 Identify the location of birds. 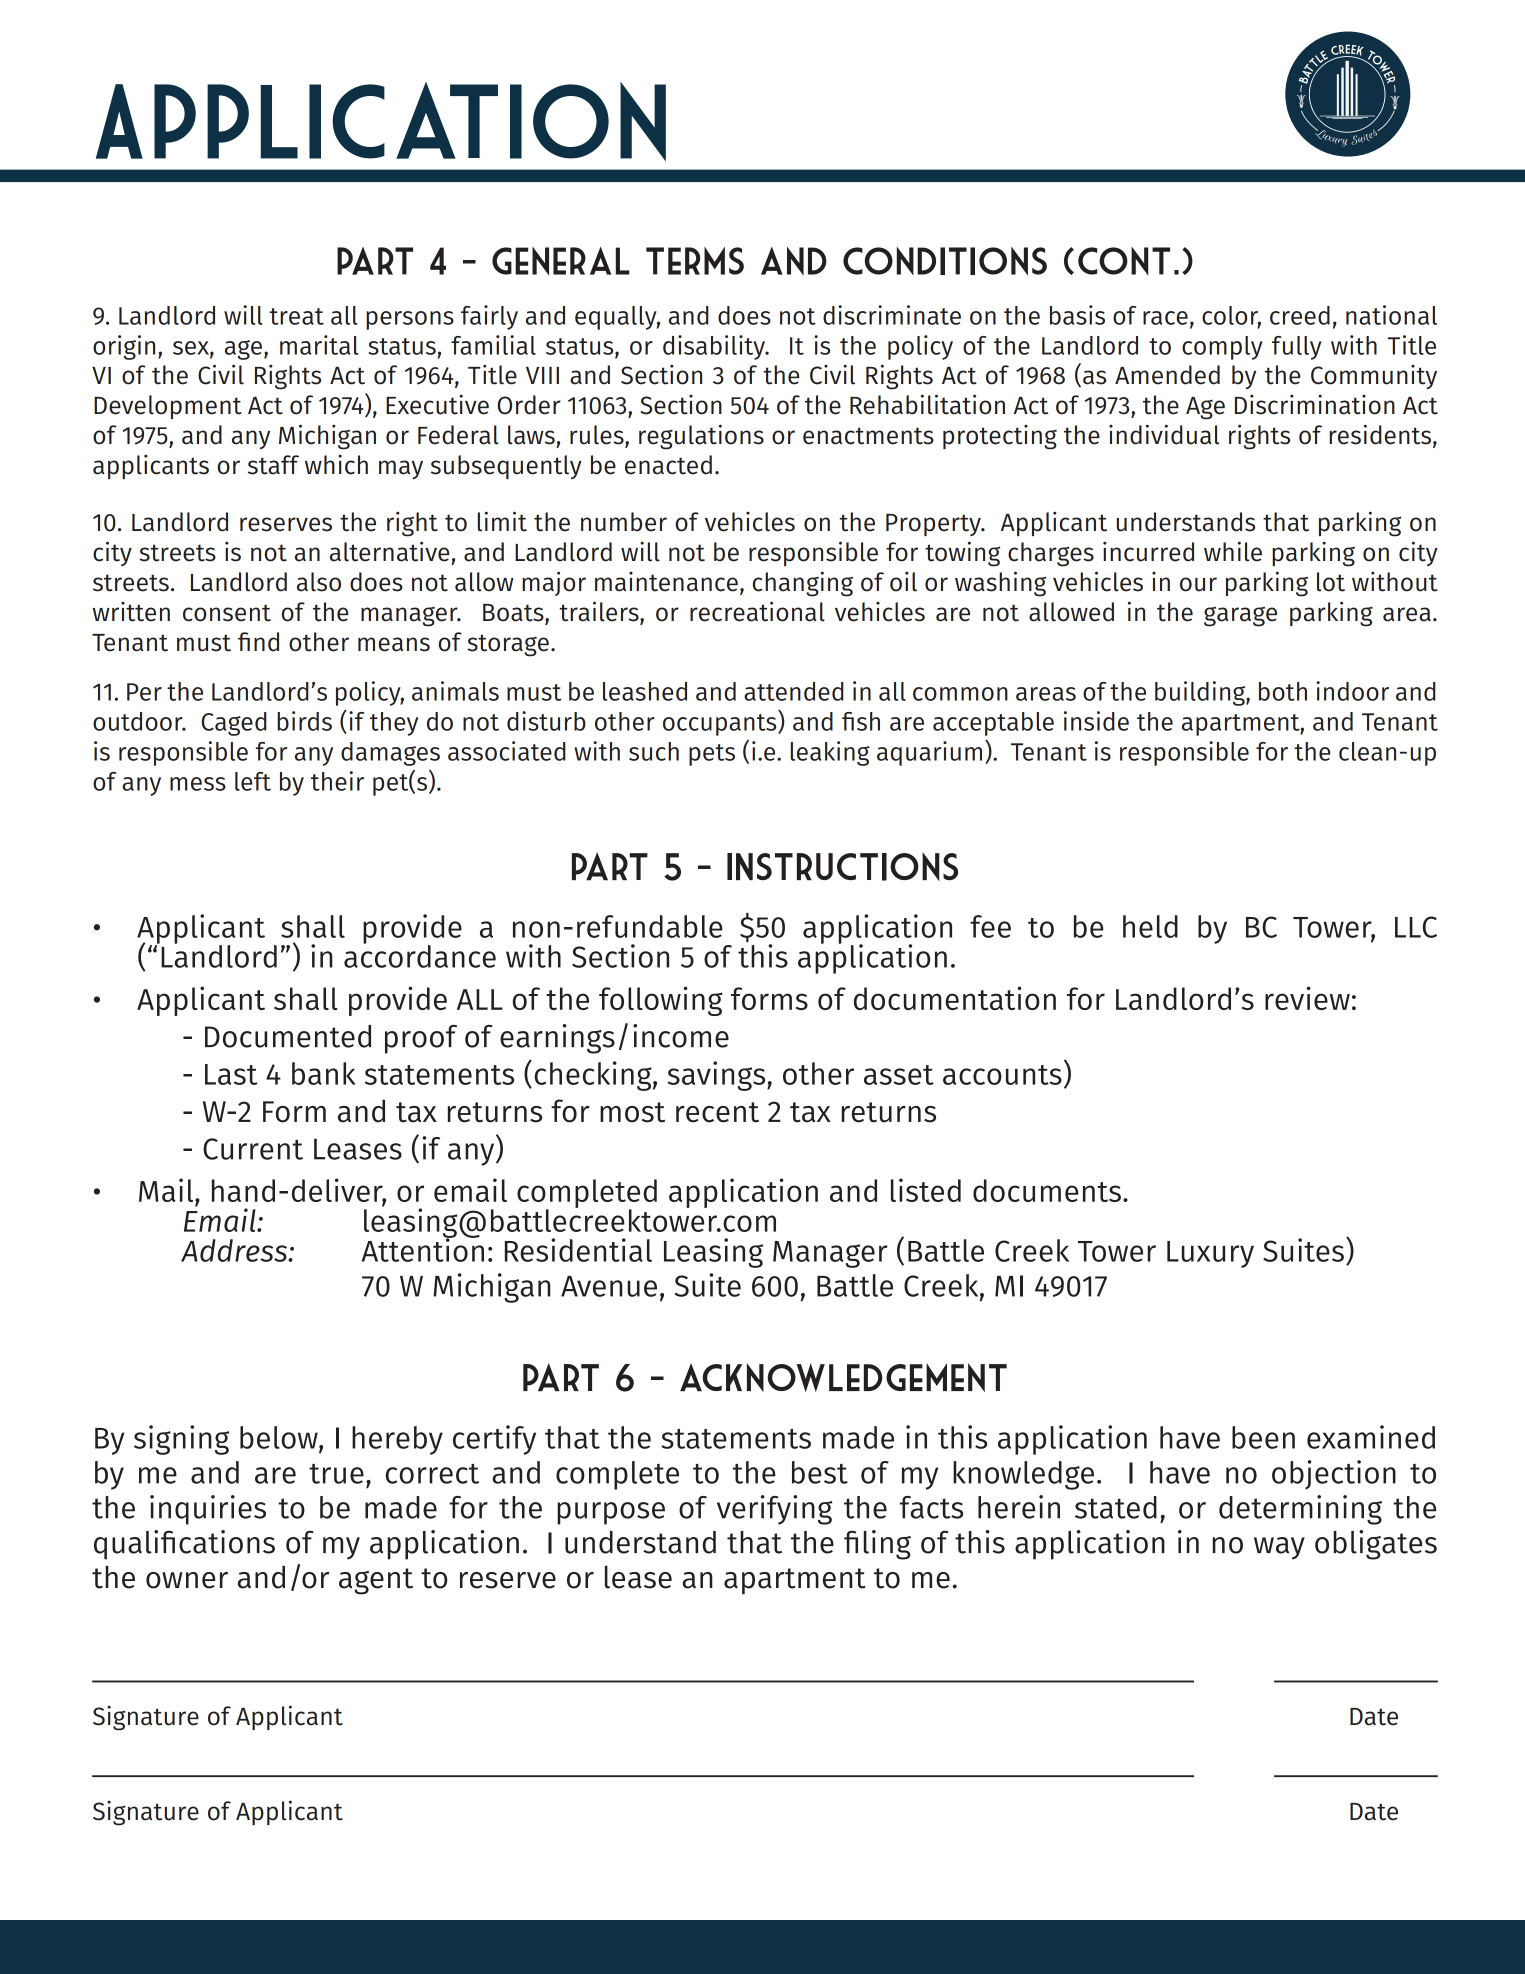
(304, 721).
